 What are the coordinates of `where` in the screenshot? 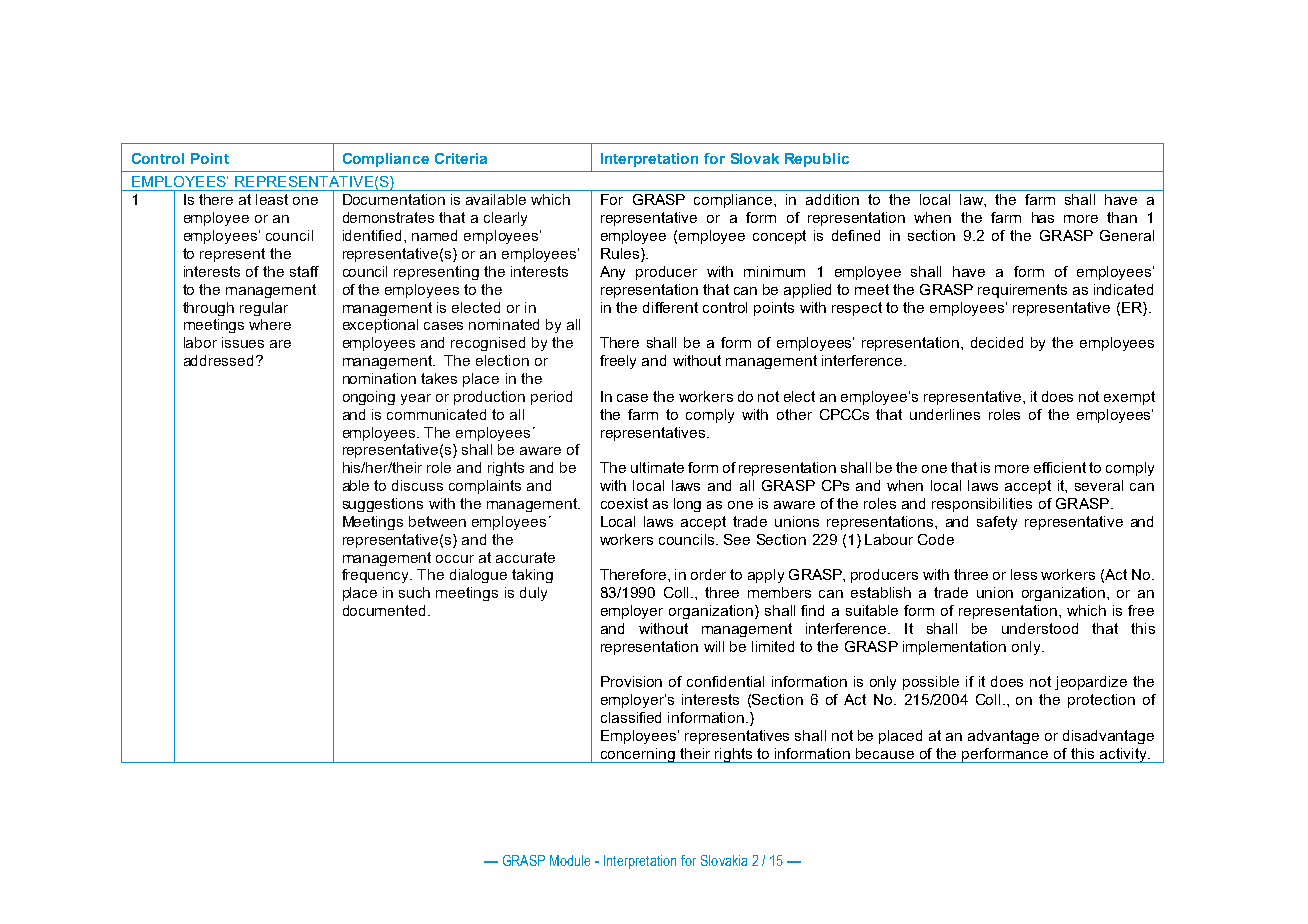 It's located at (270, 324).
